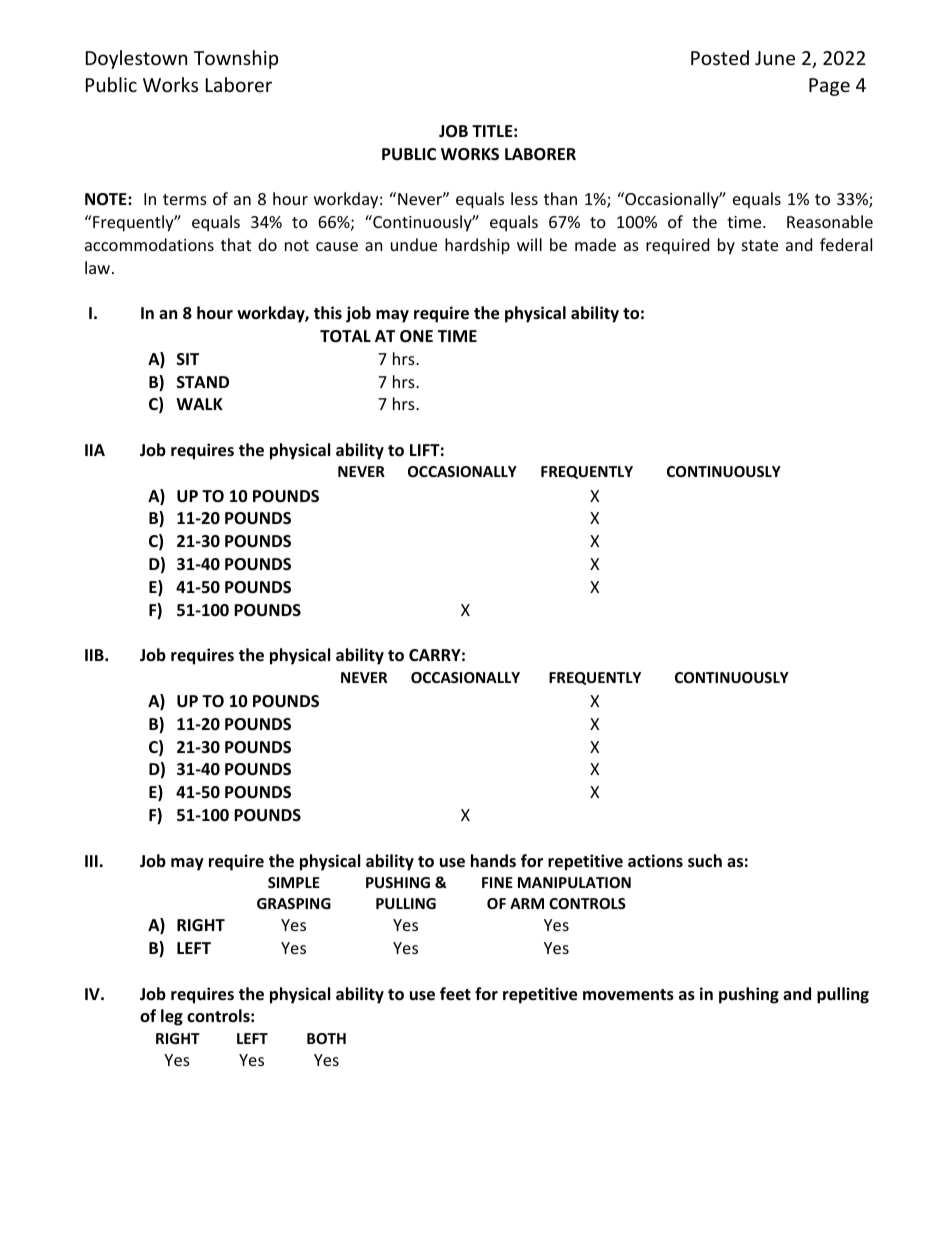 This screenshot has width=952, height=1233. I want to click on less, so click(524, 198).
